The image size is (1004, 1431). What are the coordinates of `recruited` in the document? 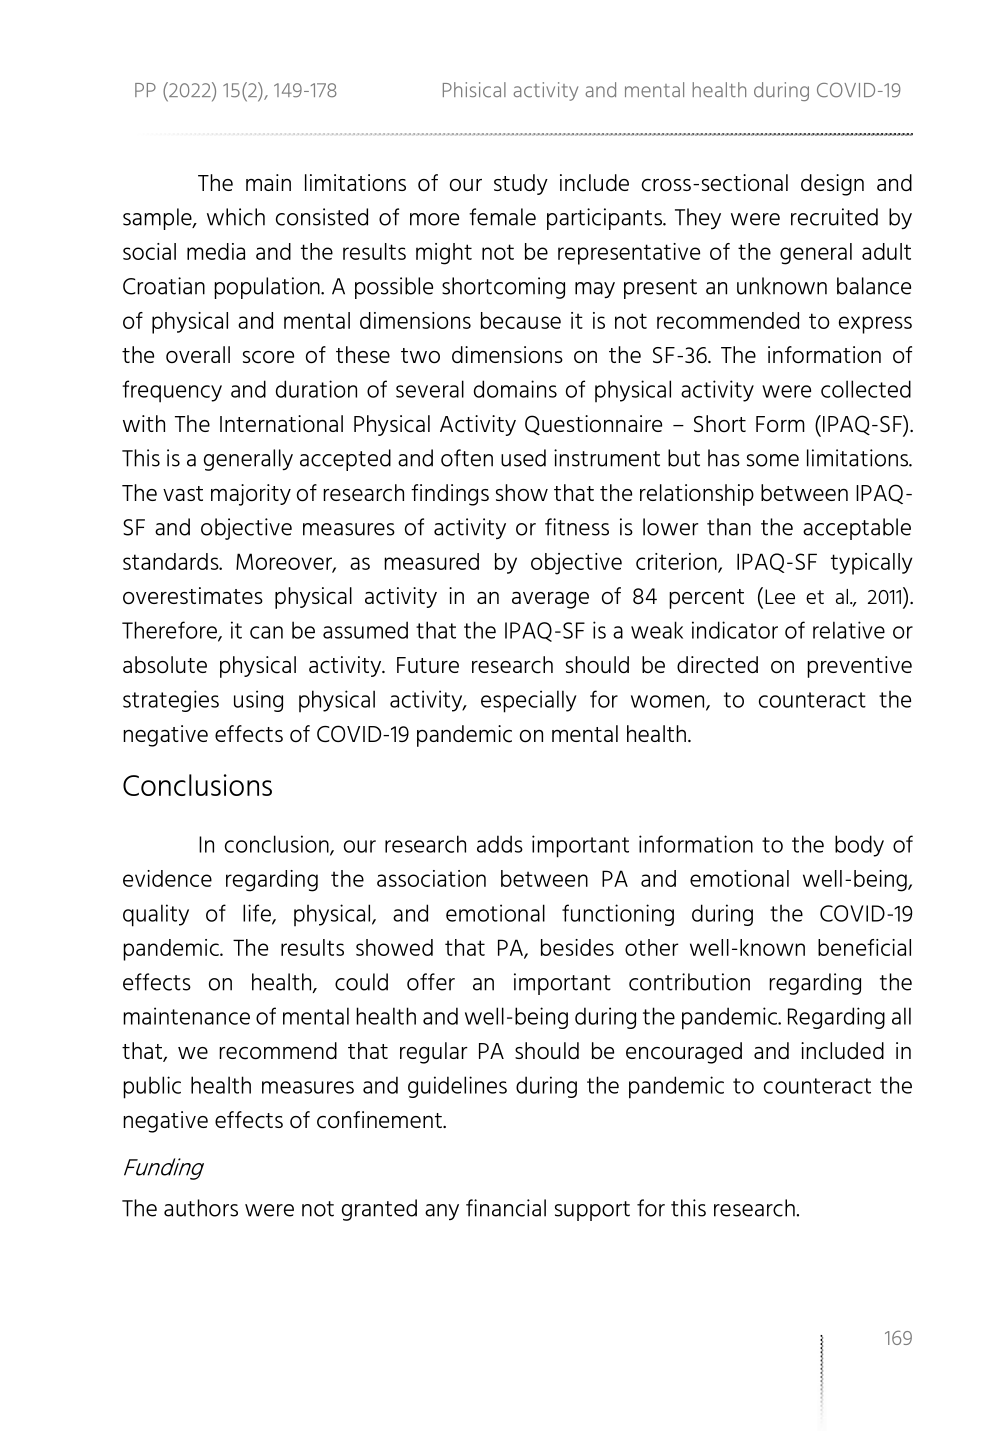 It's located at (834, 217).
